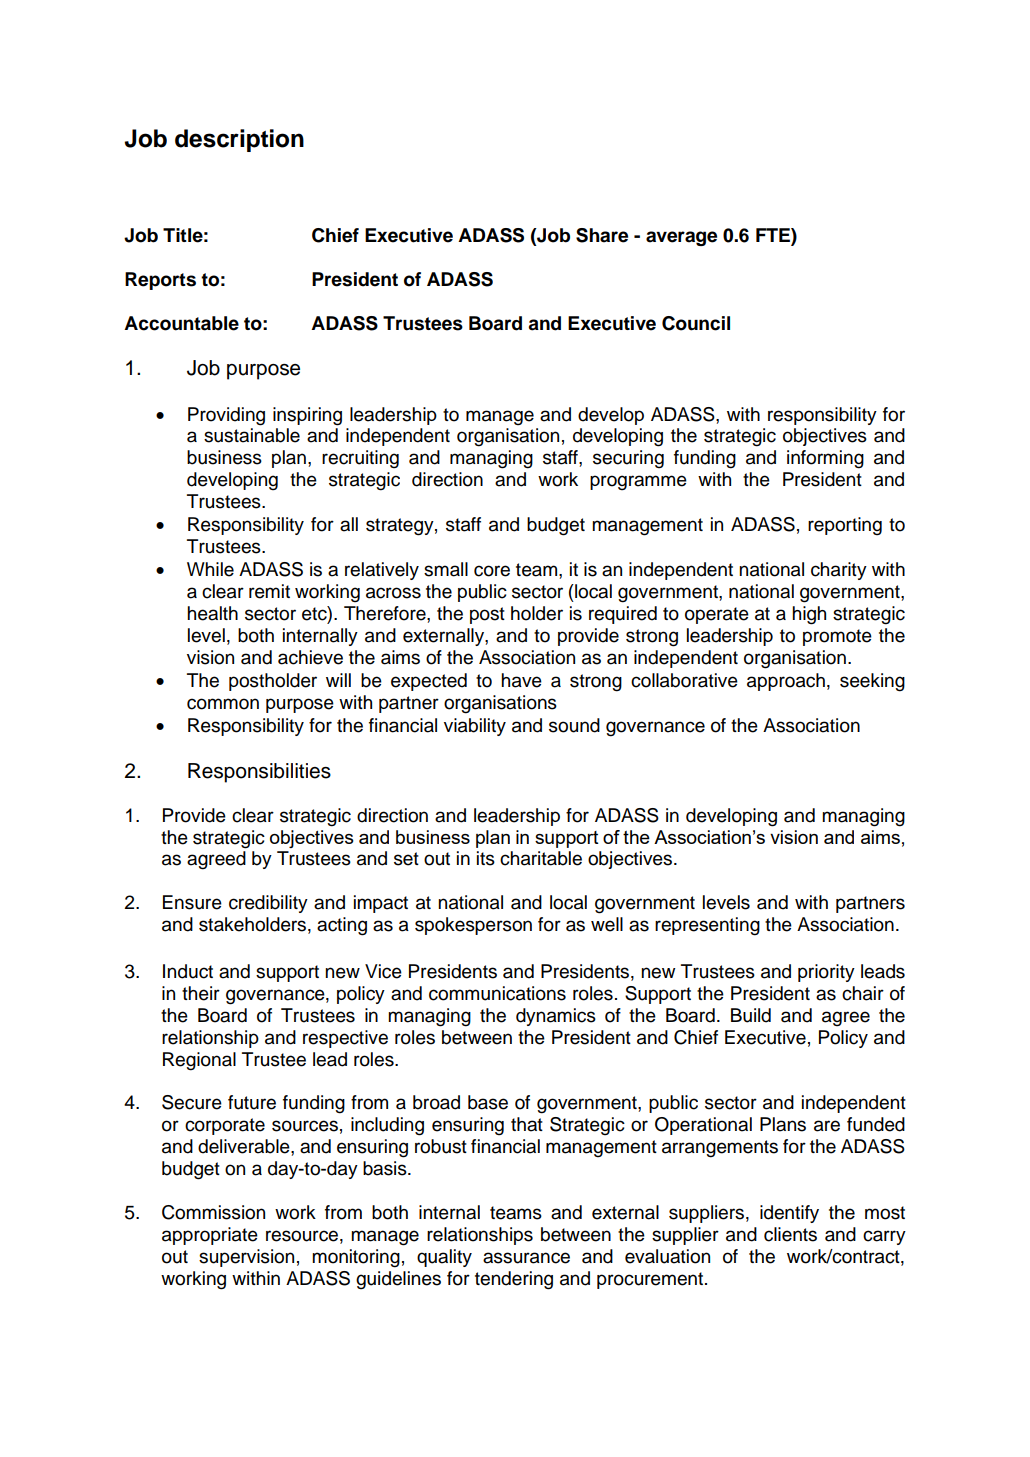 Image resolution: width=1030 pixels, height=1457 pixels. What do you see at coordinates (628, 459) in the document?
I see `securing` at bounding box center [628, 459].
